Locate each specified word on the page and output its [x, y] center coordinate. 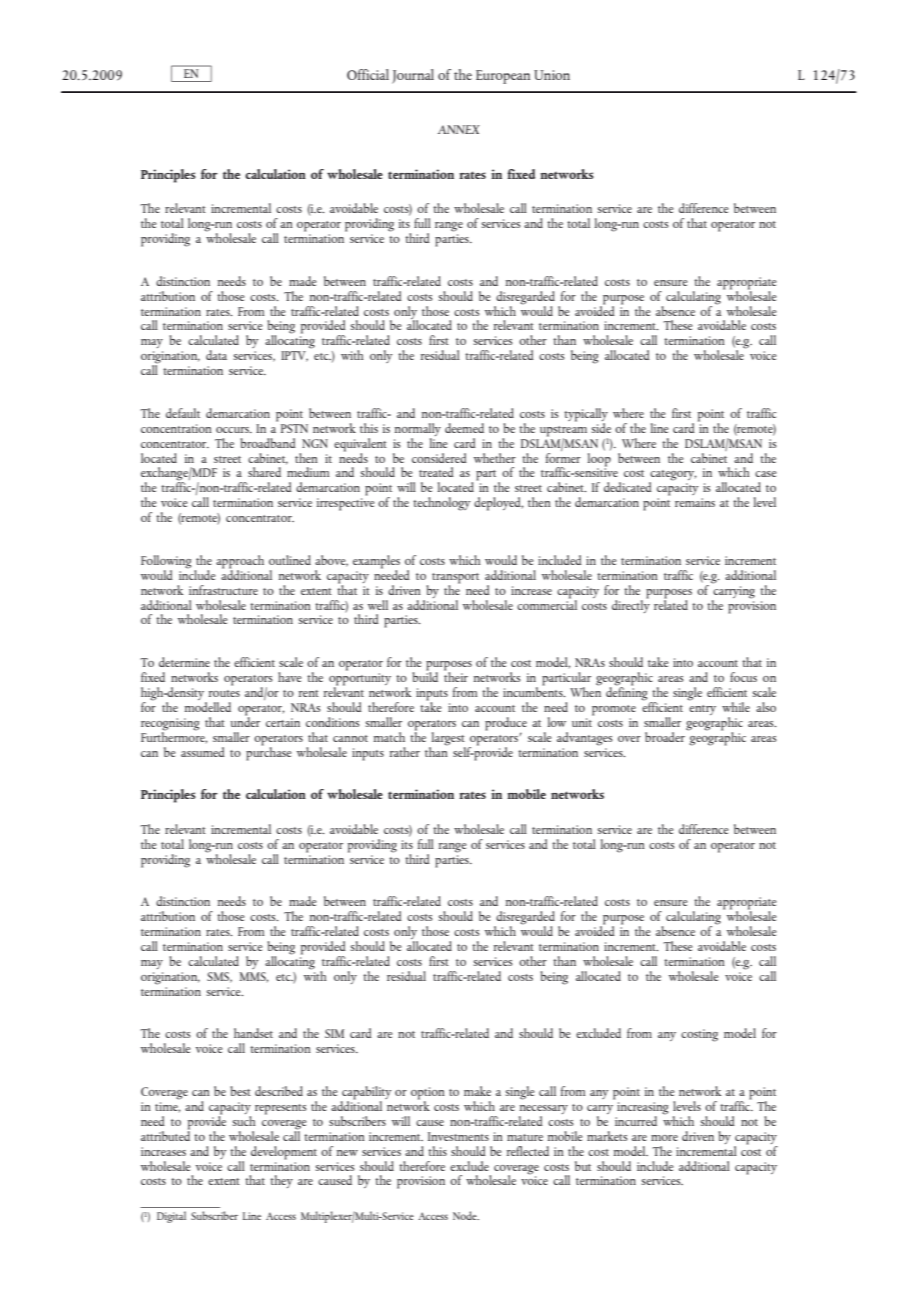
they [281, 1181]
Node [466, 1215]
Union [552, 75]
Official [368, 74]
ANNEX [459, 129]
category [673, 476]
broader [666, 735]
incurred [636, 1121]
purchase [269, 752]
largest [448, 739]
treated [436, 472]
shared [264, 472]
